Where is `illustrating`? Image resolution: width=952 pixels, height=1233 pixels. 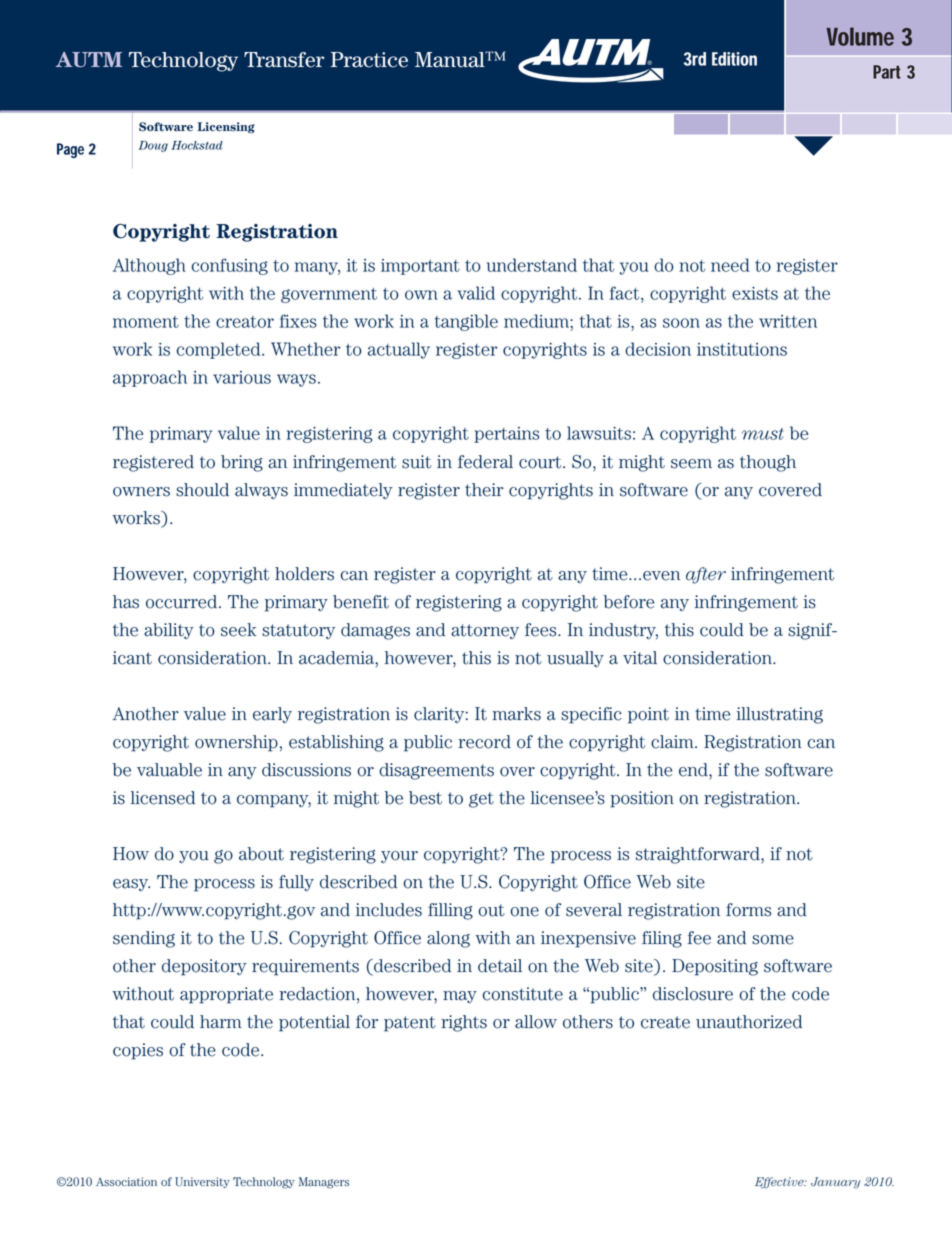 illustrating is located at coordinates (780, 715).
